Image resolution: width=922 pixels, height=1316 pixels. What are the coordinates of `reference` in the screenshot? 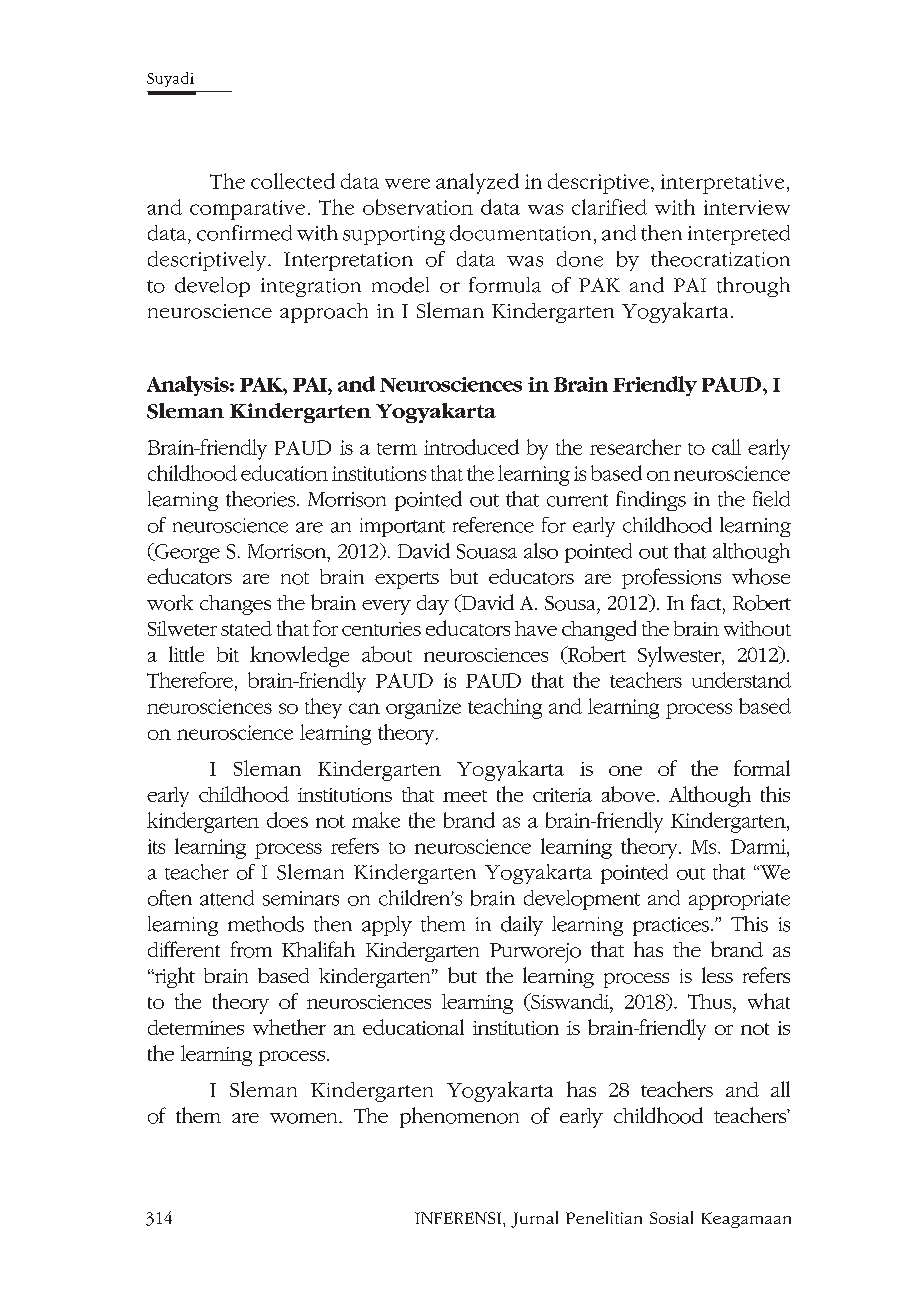 It's located at (493, 525).
